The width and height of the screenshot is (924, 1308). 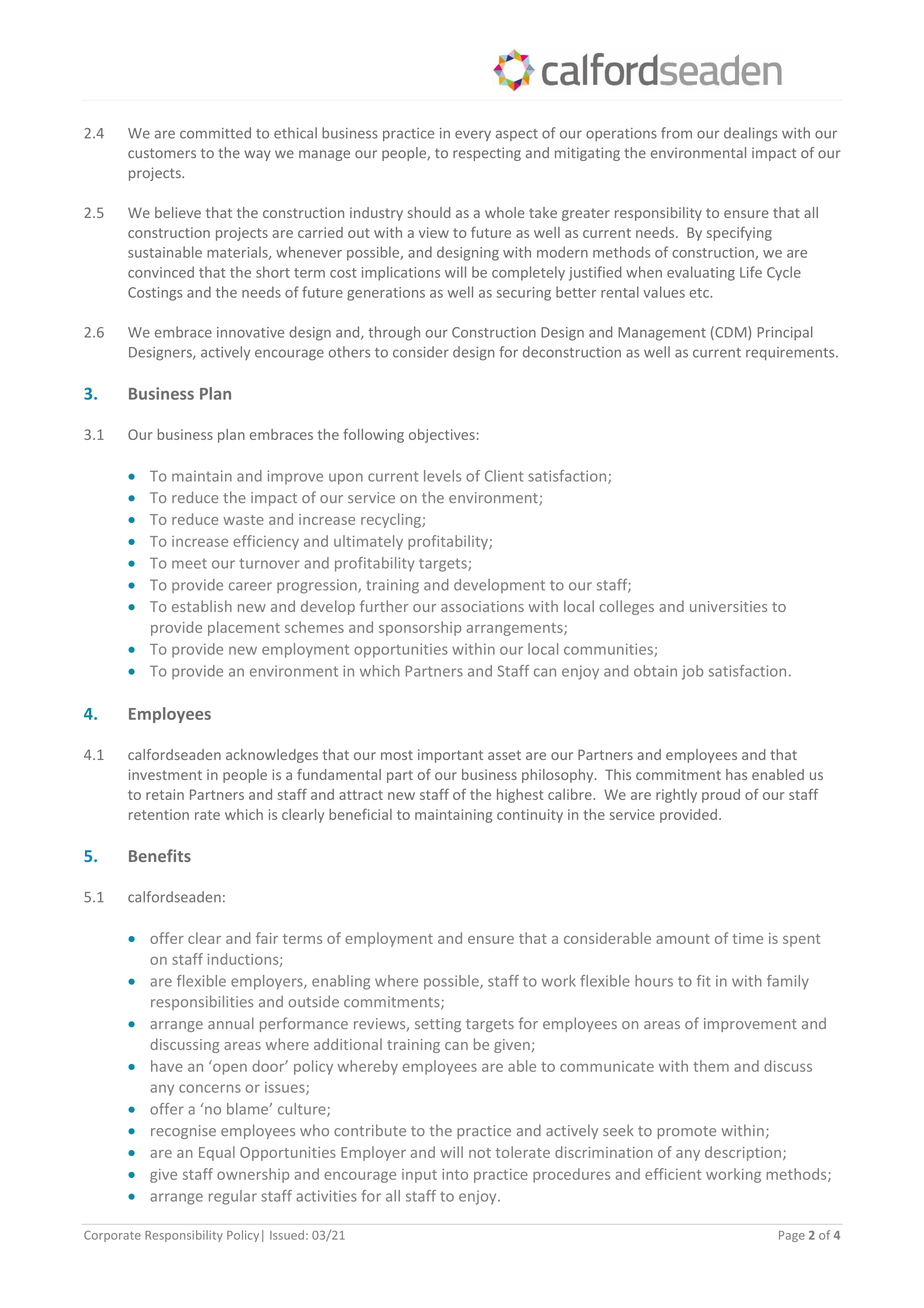 I want to click on respecting, so click(x=487, y=154).
